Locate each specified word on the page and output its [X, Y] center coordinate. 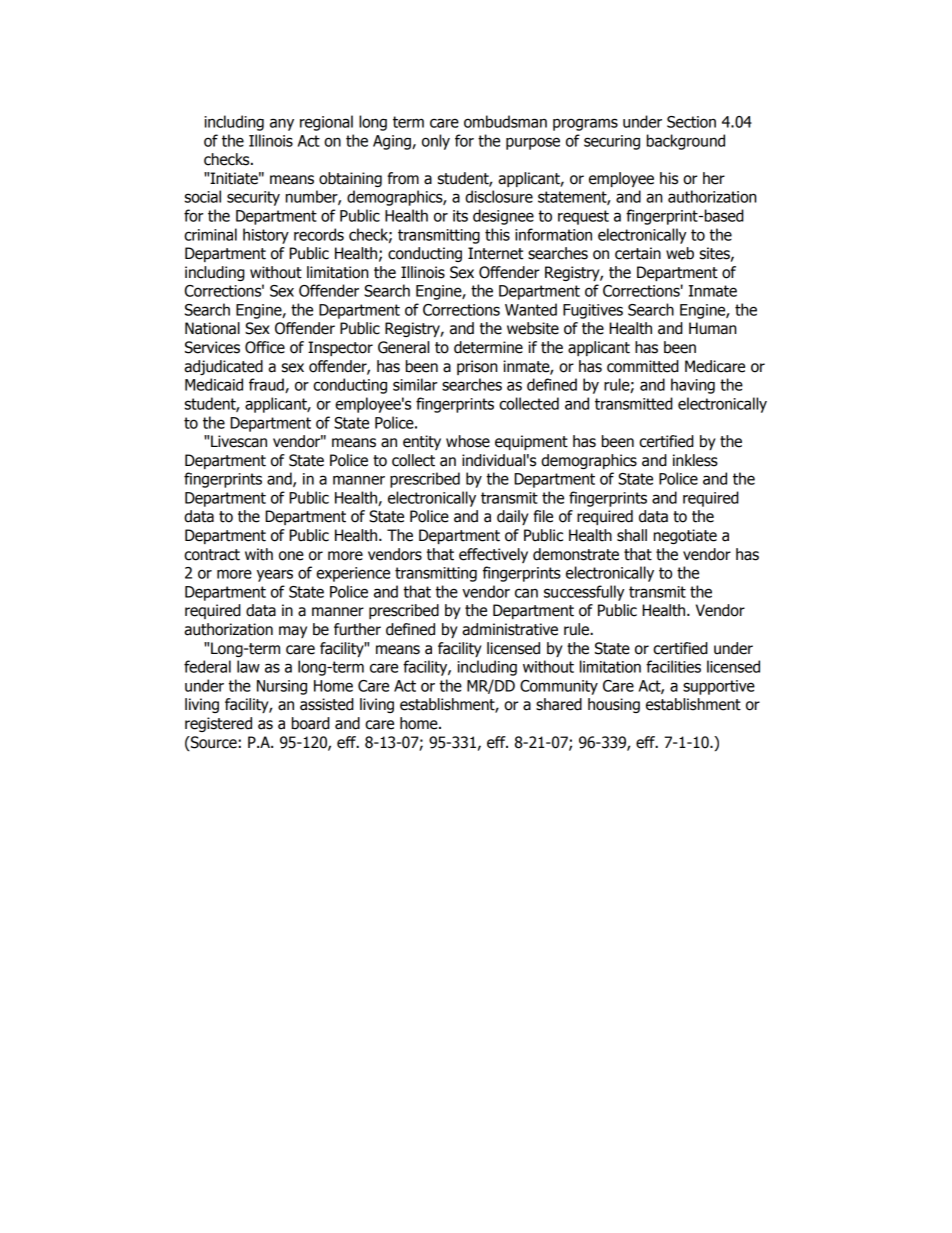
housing [614, 705]
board [311, 723]
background [686, 142]
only [436, 142]
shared [559, 704]
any [282, 124]
